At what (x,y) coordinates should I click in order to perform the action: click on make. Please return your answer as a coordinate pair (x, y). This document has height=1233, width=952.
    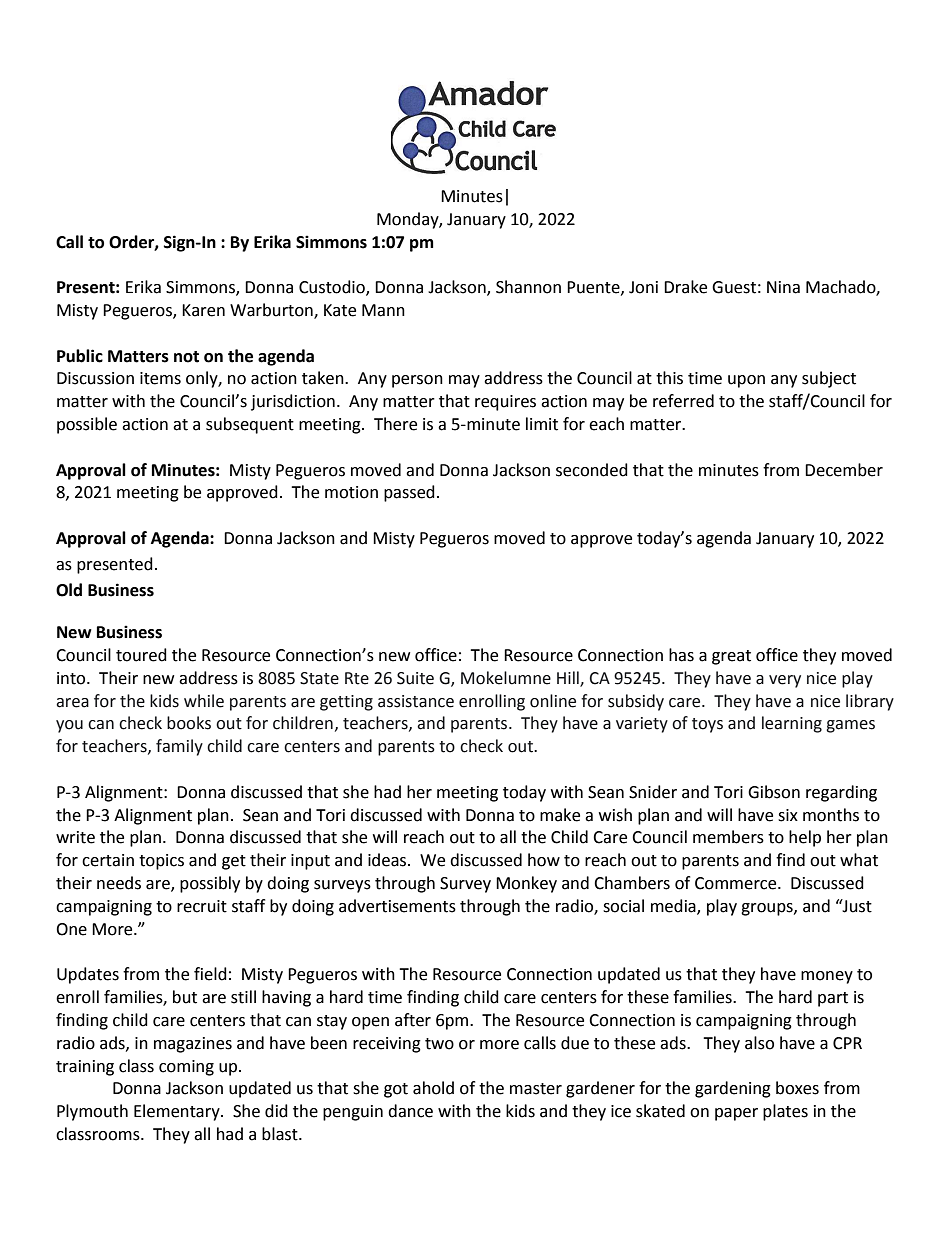
    Looking at the image, I should click on (560, 815).
